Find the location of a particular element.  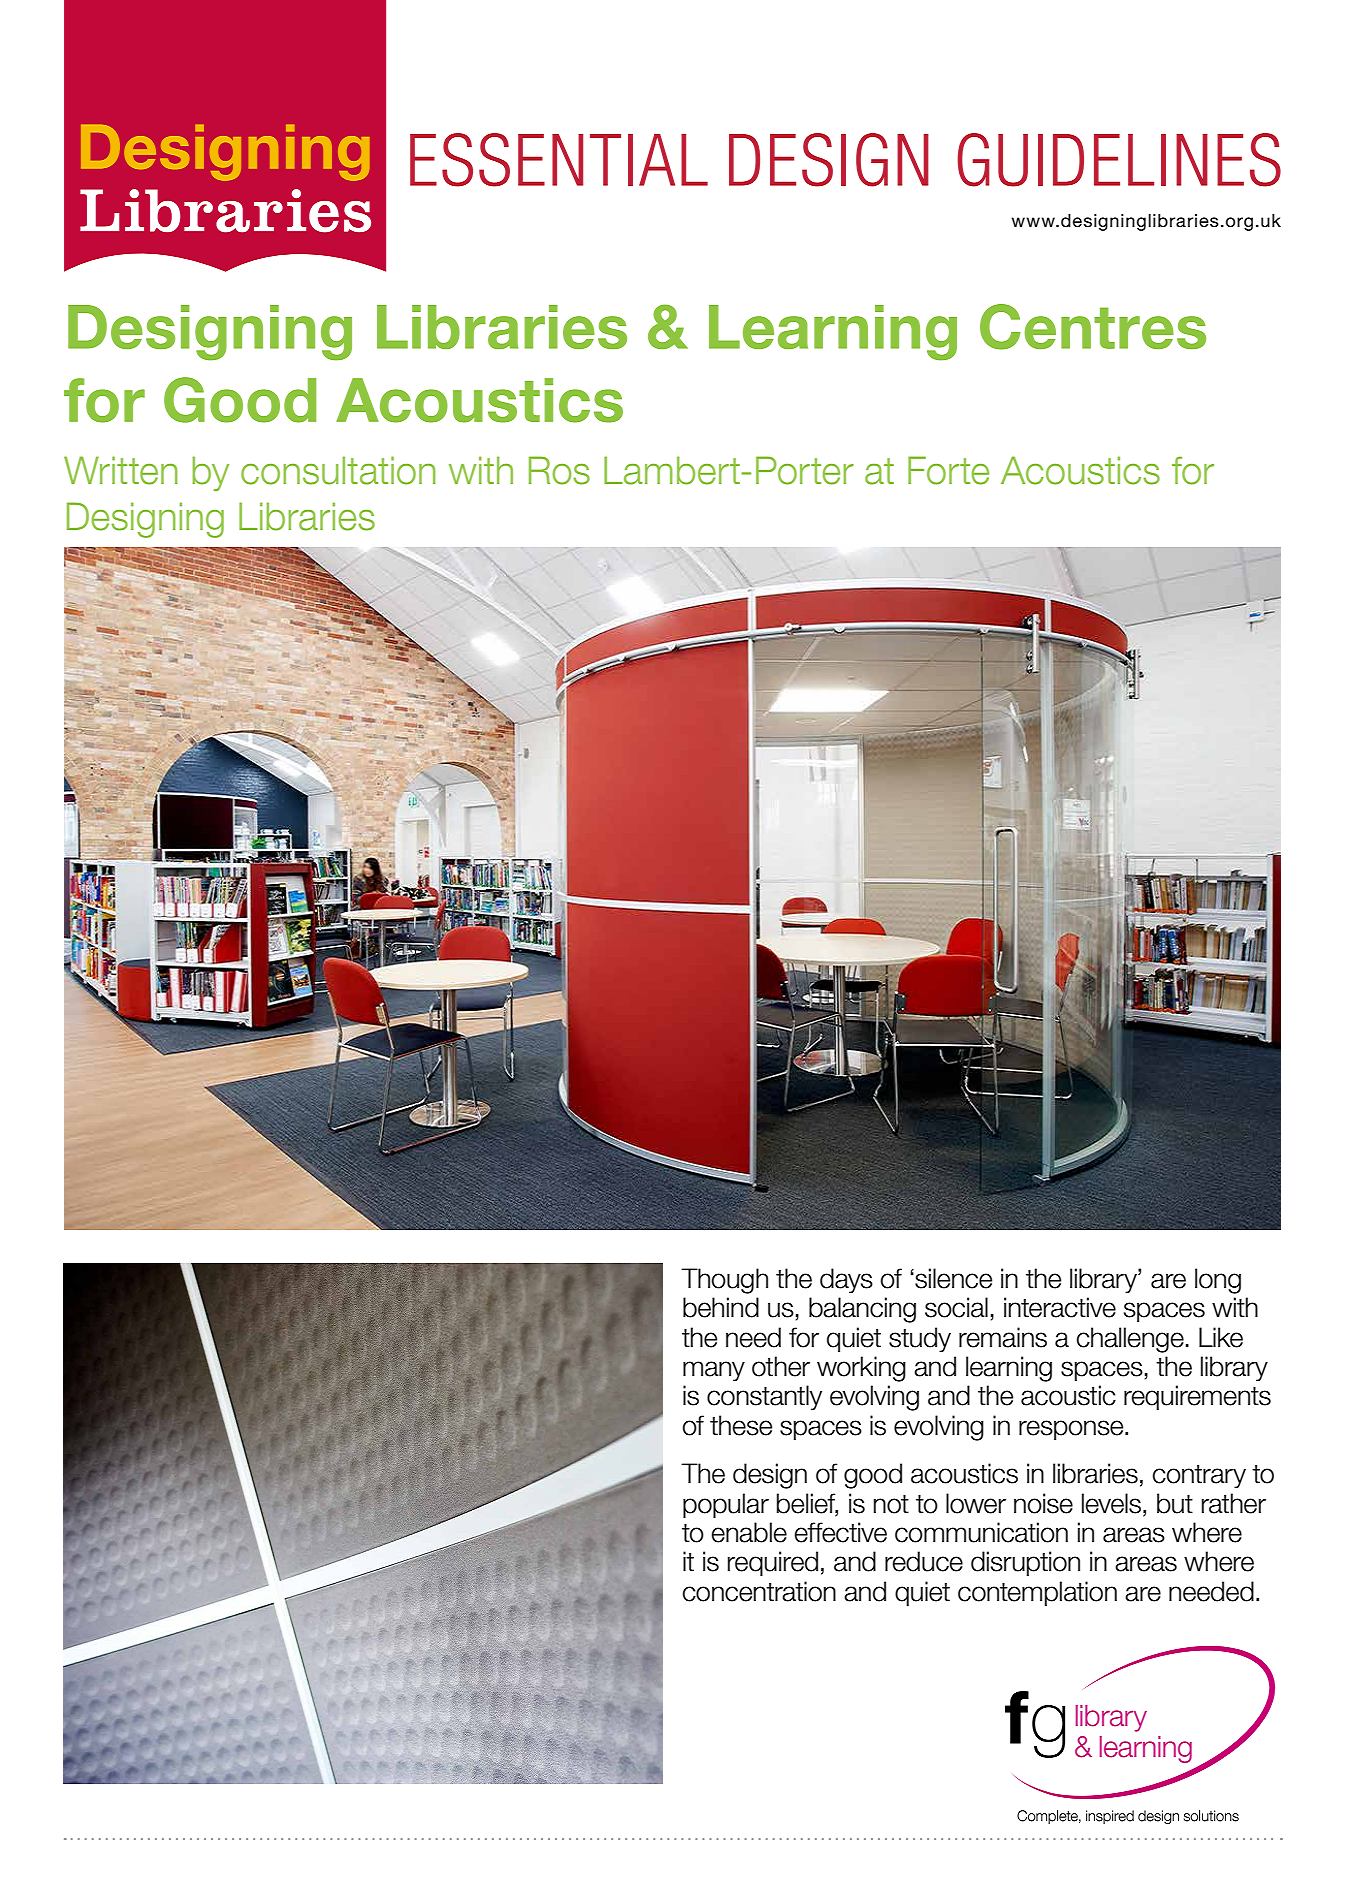

ESSENTIAL is located at coordinates (559, 160).
